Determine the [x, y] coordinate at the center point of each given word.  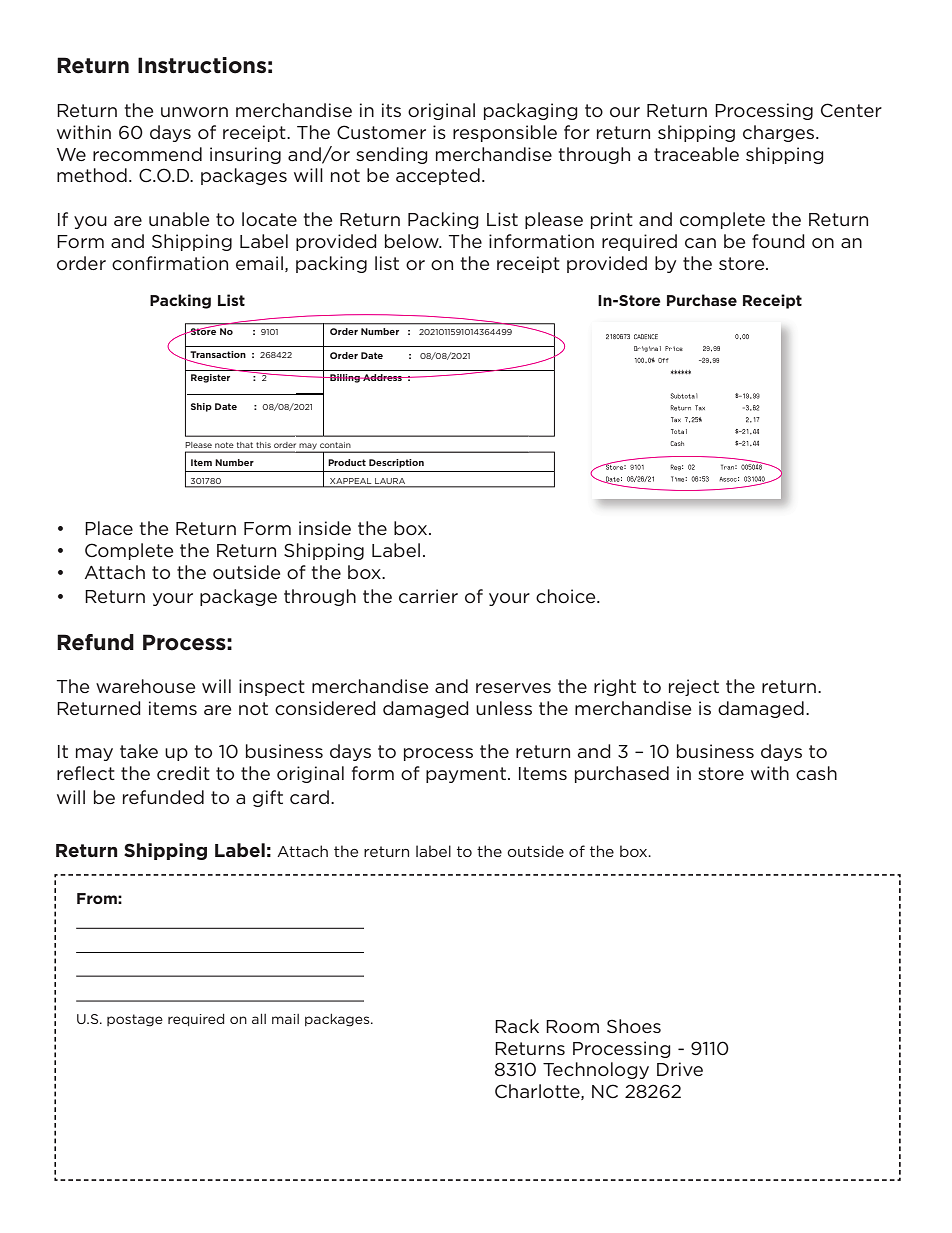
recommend [147, 154]
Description [396, 463]
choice [567, 596]
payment [466, 775]
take [139, 751]
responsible [505, 133]
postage [135, 1020]
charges [780, 133]
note [224, 445]
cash [816, 773]
